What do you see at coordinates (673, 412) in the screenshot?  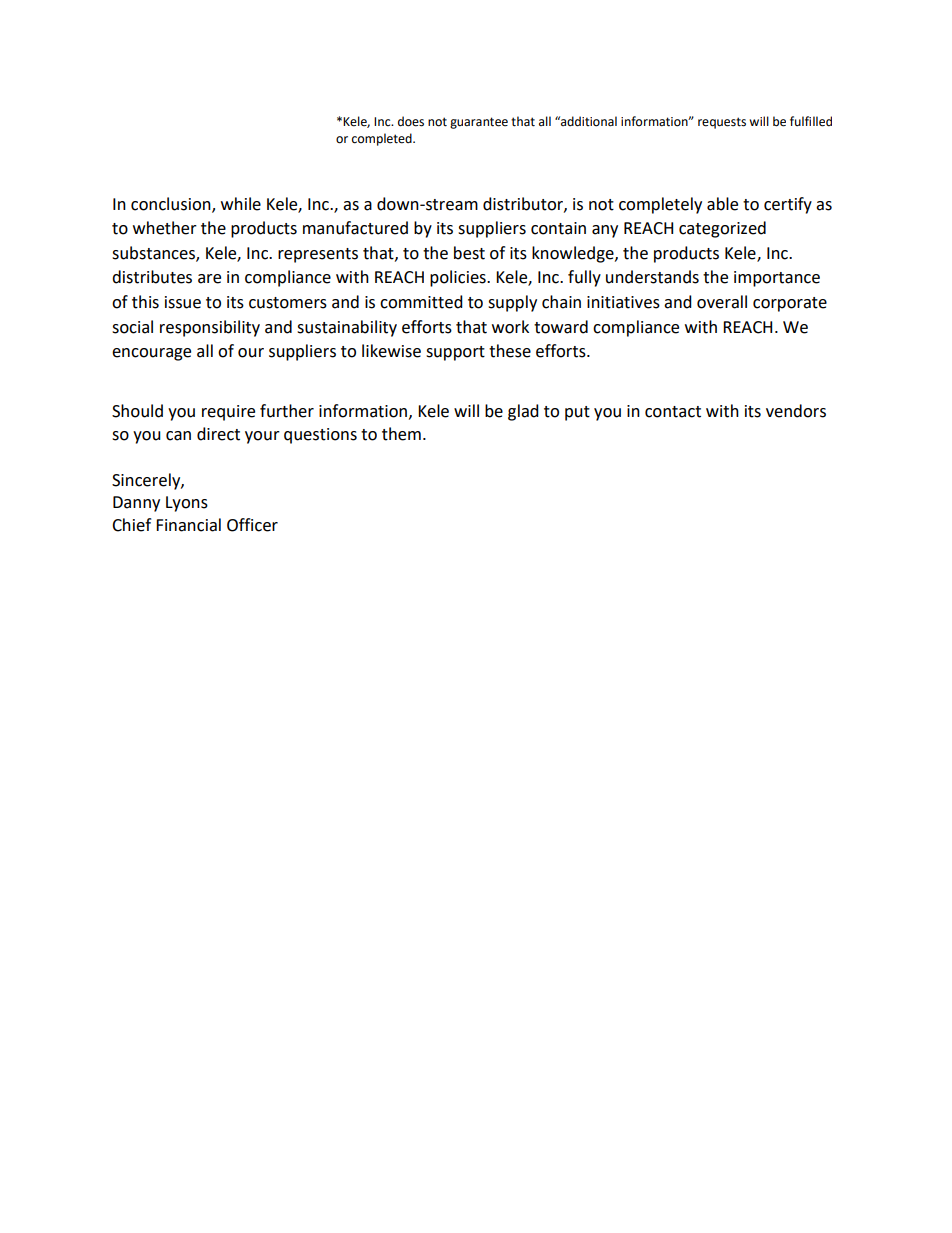 I see `contact` at bounding box center [673, 412].
